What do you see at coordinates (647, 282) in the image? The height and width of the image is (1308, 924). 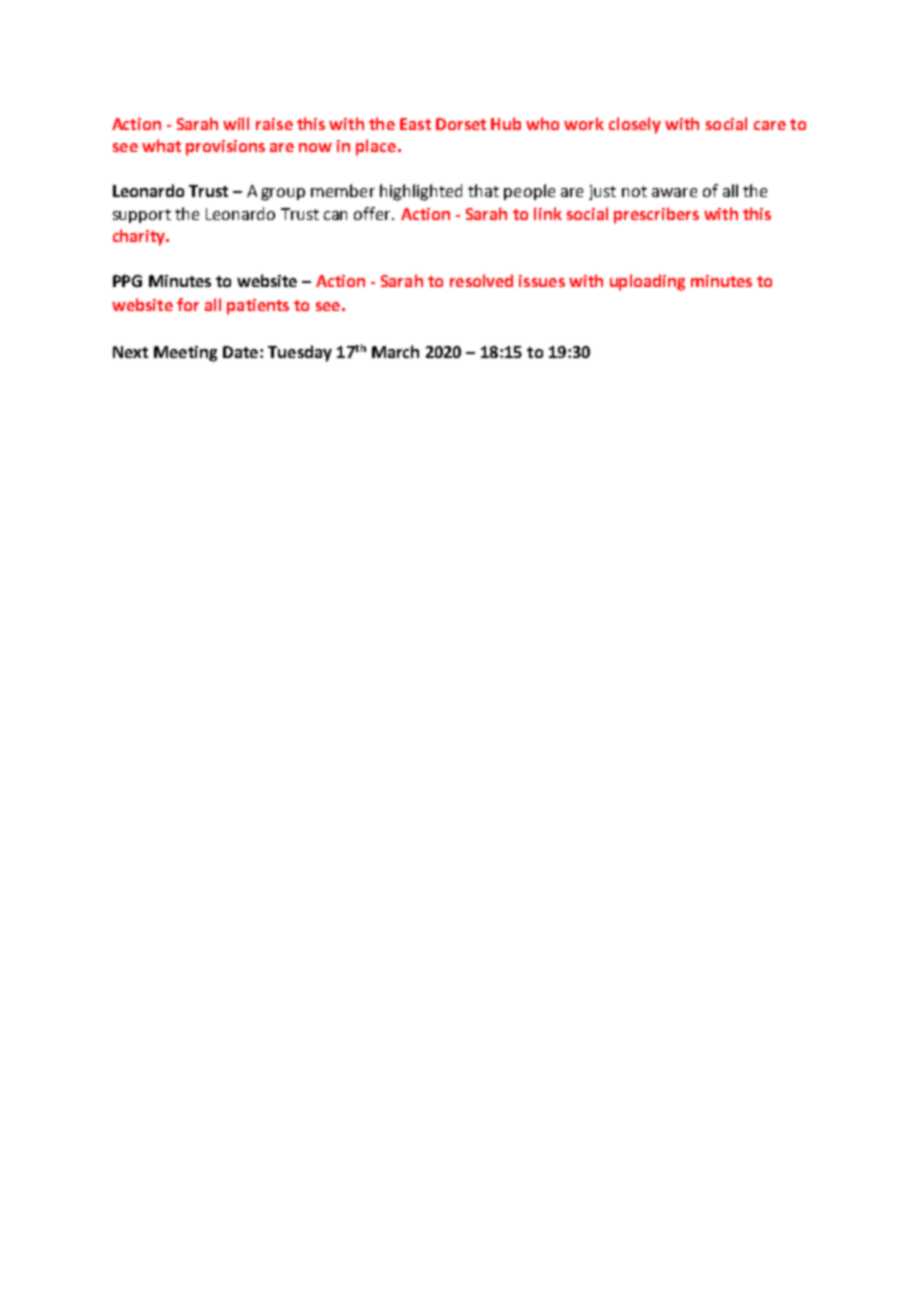 I see `uploading` at bounding box center [647, 282].
